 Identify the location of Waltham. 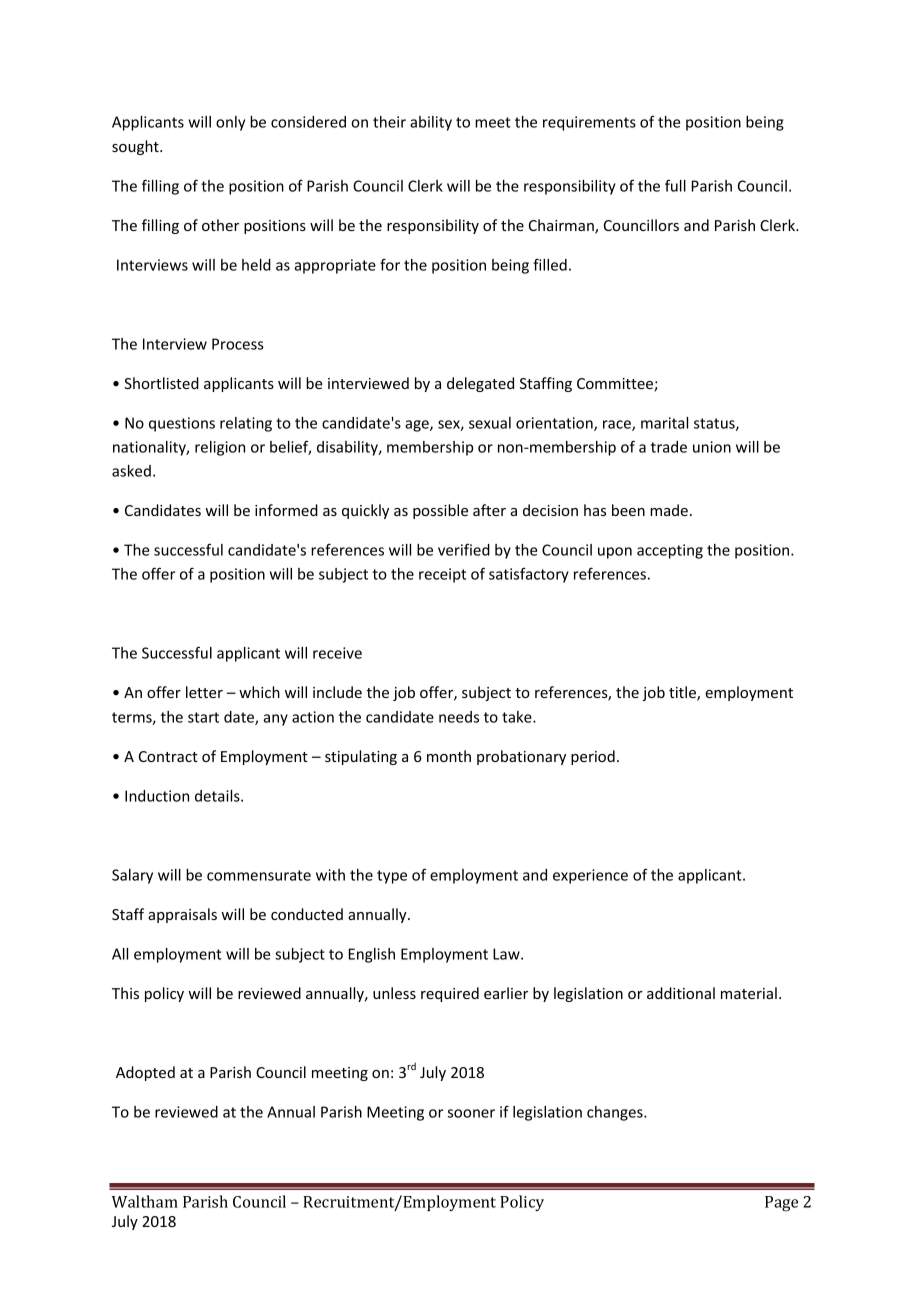
(145, 1201).
